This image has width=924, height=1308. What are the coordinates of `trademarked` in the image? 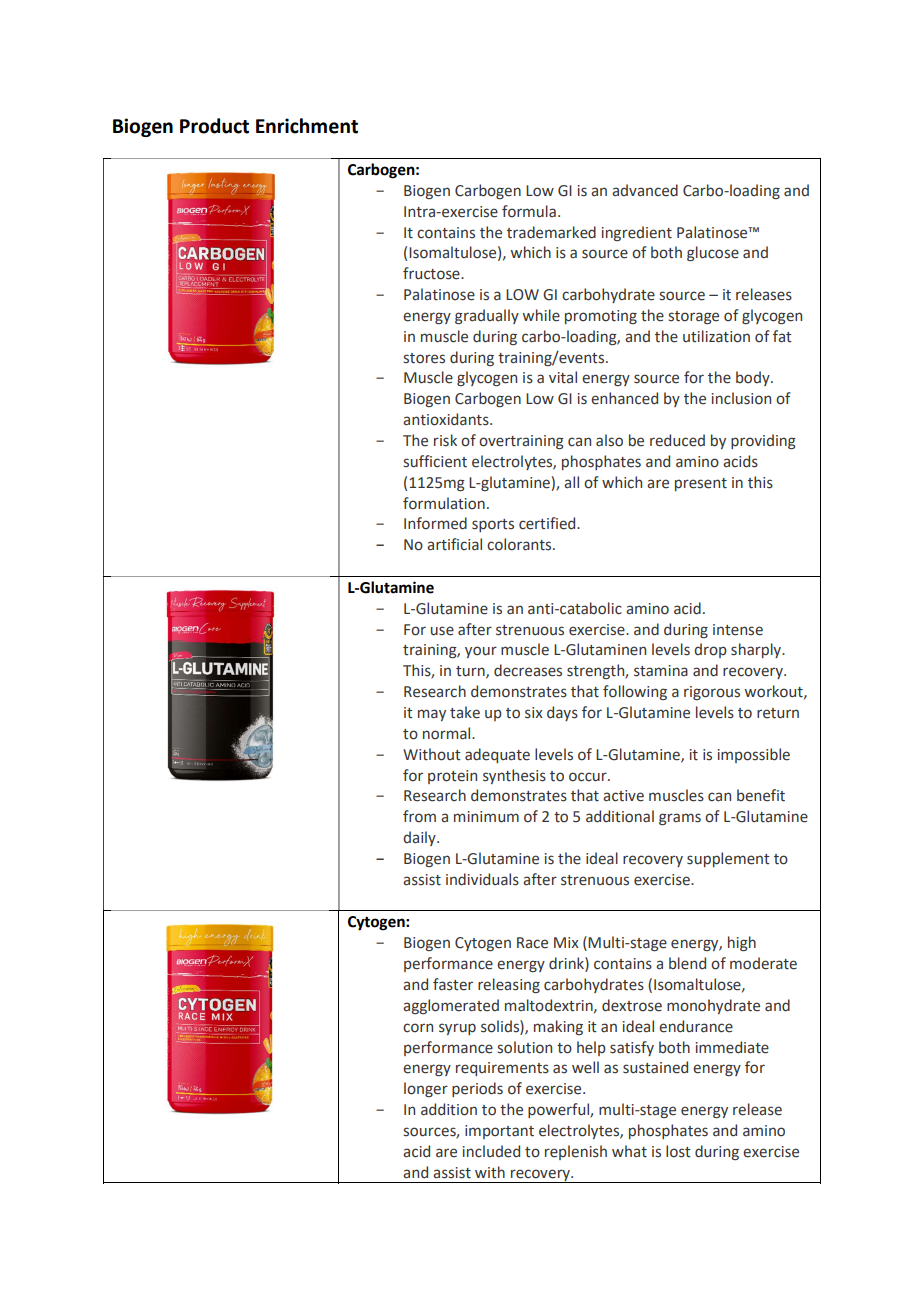 It's located at (551, 232).
